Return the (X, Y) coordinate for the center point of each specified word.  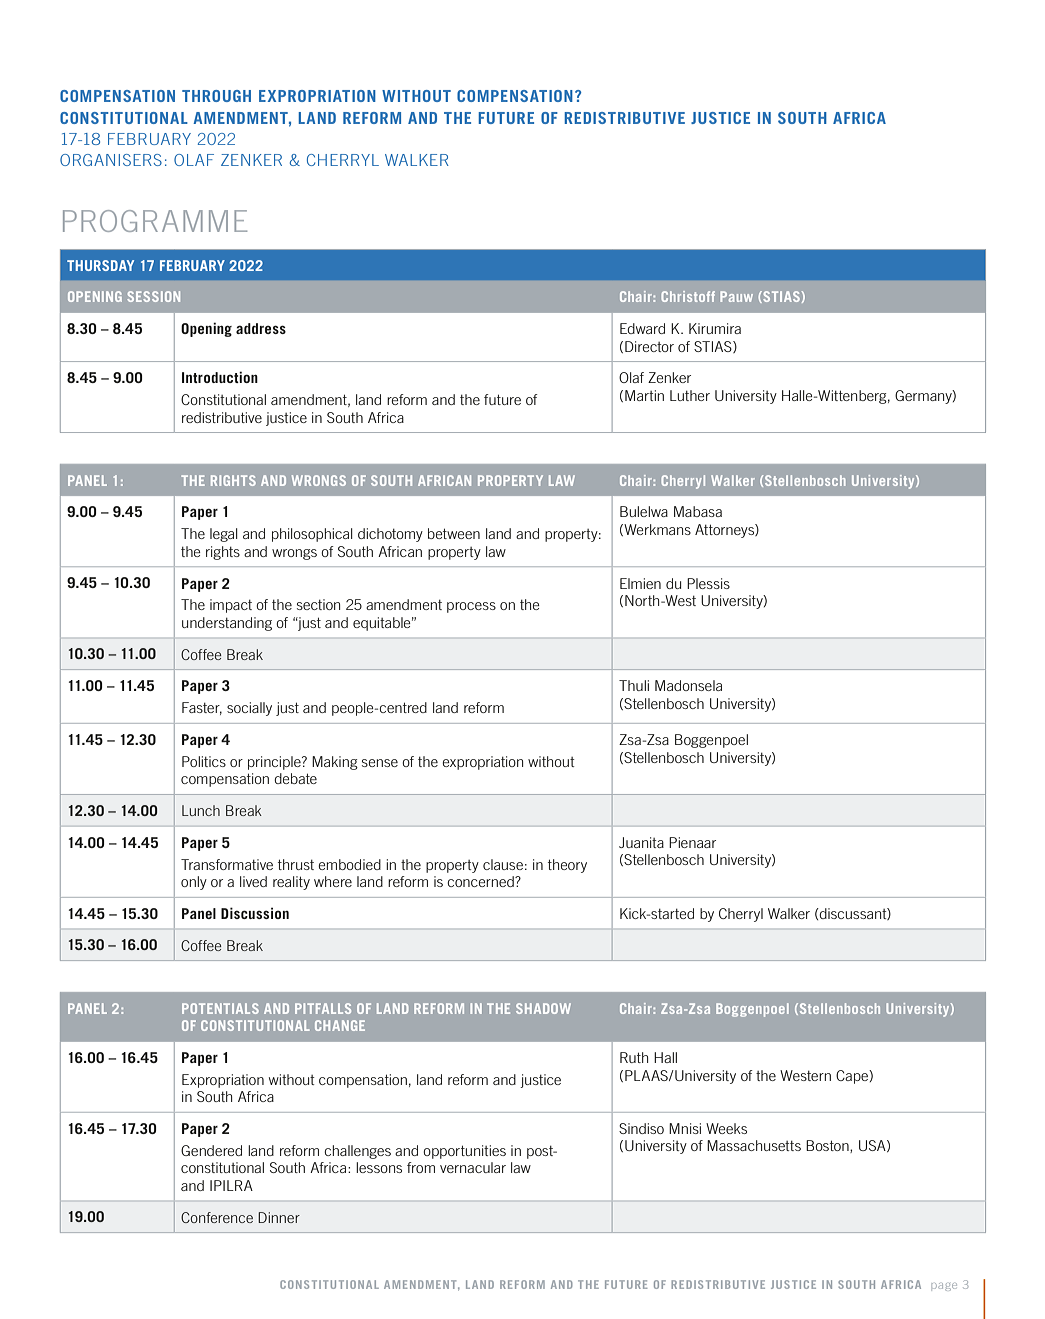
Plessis (708, 583)
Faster (202, 708)
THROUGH (216, 96)
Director (649, 346)
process (471, 607)
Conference (217, 1217)
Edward (642, 328)
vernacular (473, 1167)
